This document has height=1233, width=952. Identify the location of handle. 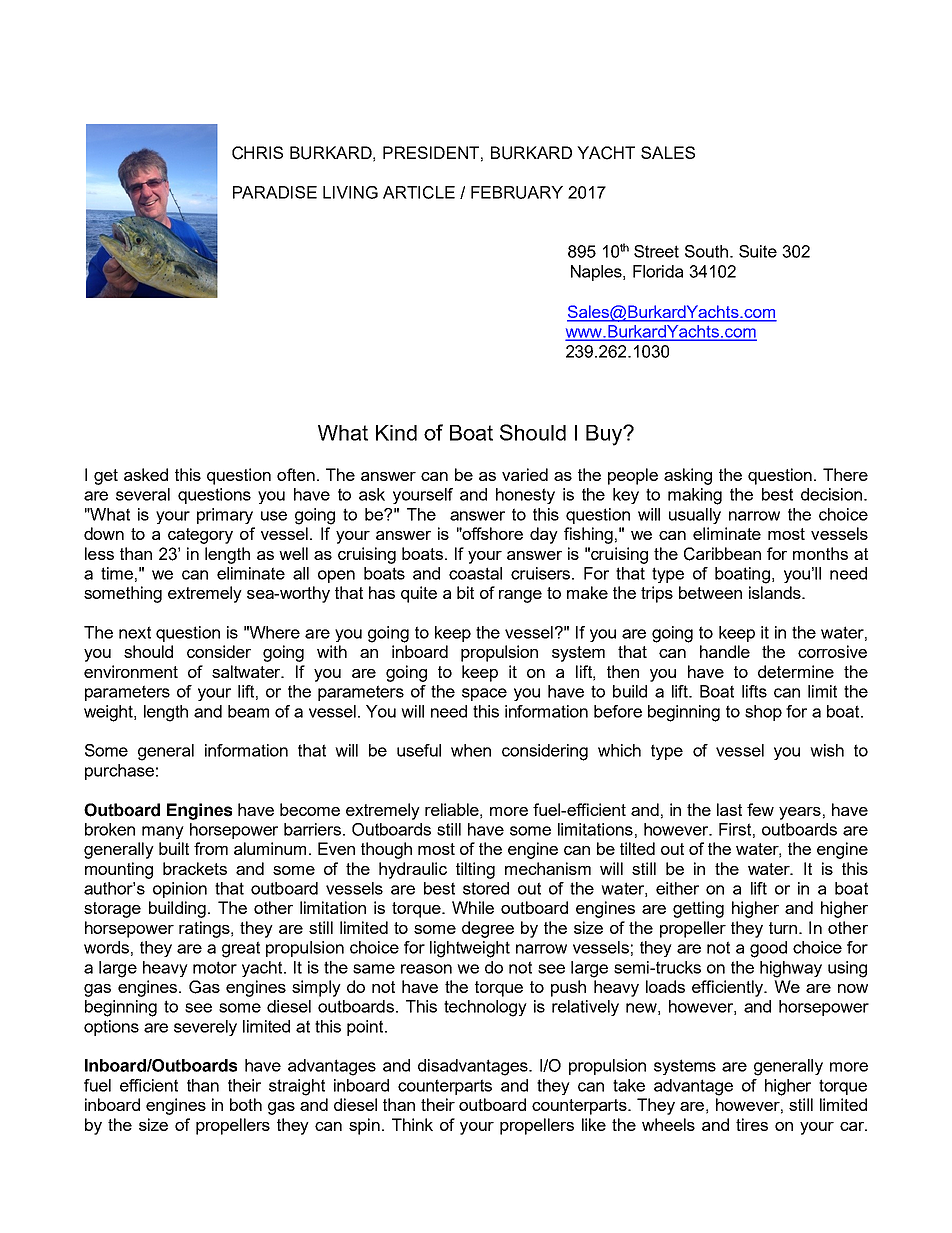
(725, 651).
